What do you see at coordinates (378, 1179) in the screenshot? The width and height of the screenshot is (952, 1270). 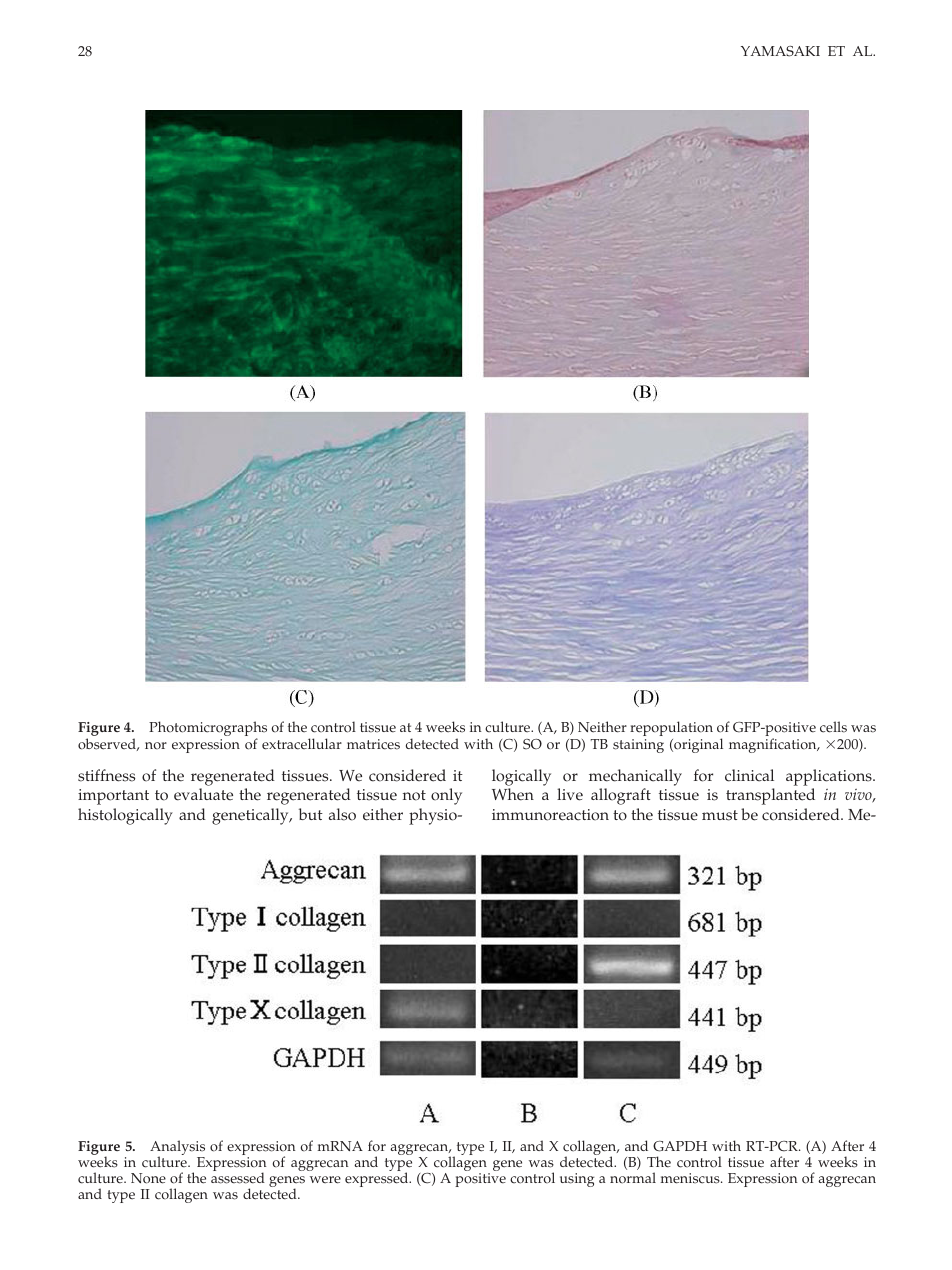 I see `expressed` at bounding box center [378, 1179].
